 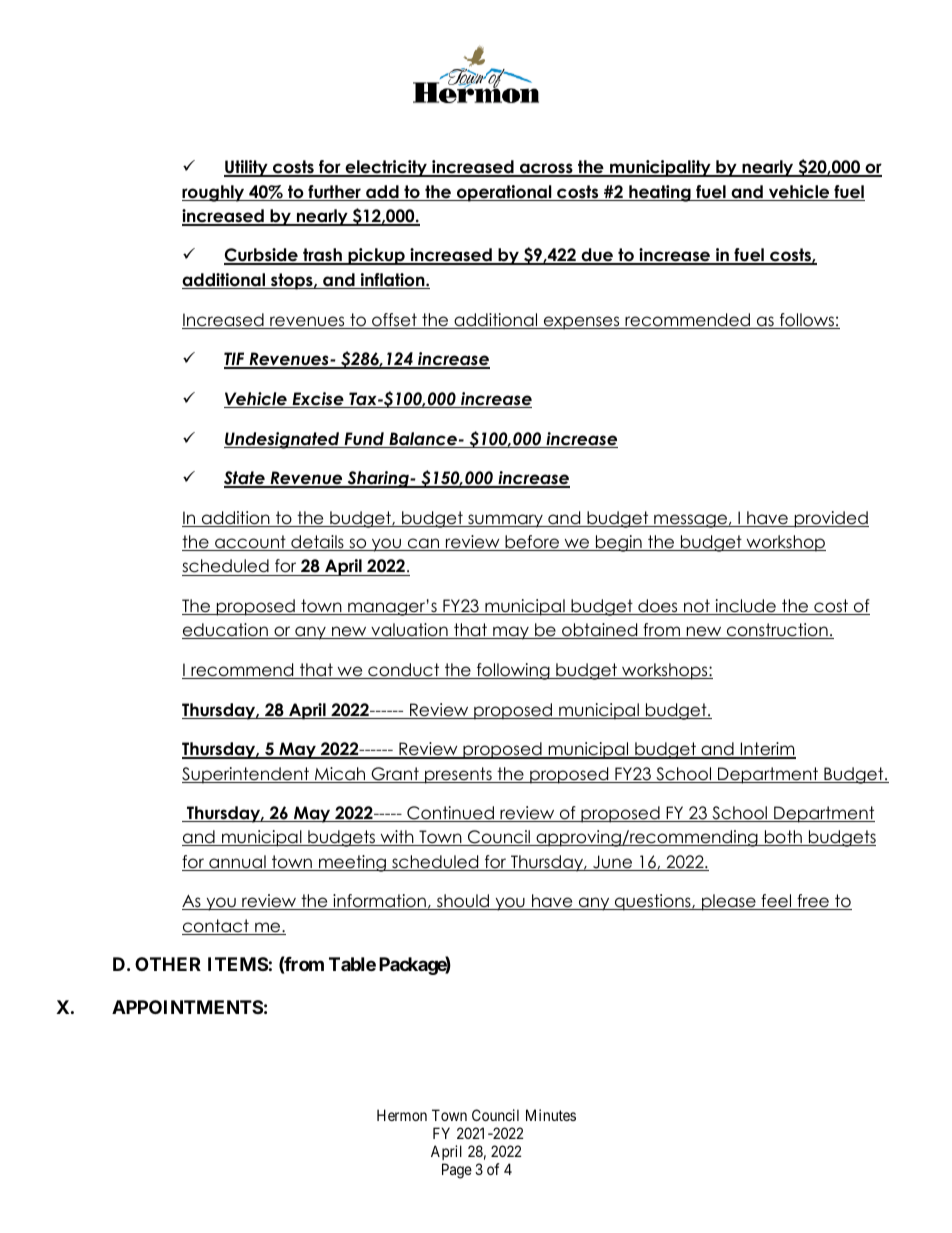 What do you see at coordinates (777, 631) in the document?
I see `construction` at bounding box center [777, 631].
